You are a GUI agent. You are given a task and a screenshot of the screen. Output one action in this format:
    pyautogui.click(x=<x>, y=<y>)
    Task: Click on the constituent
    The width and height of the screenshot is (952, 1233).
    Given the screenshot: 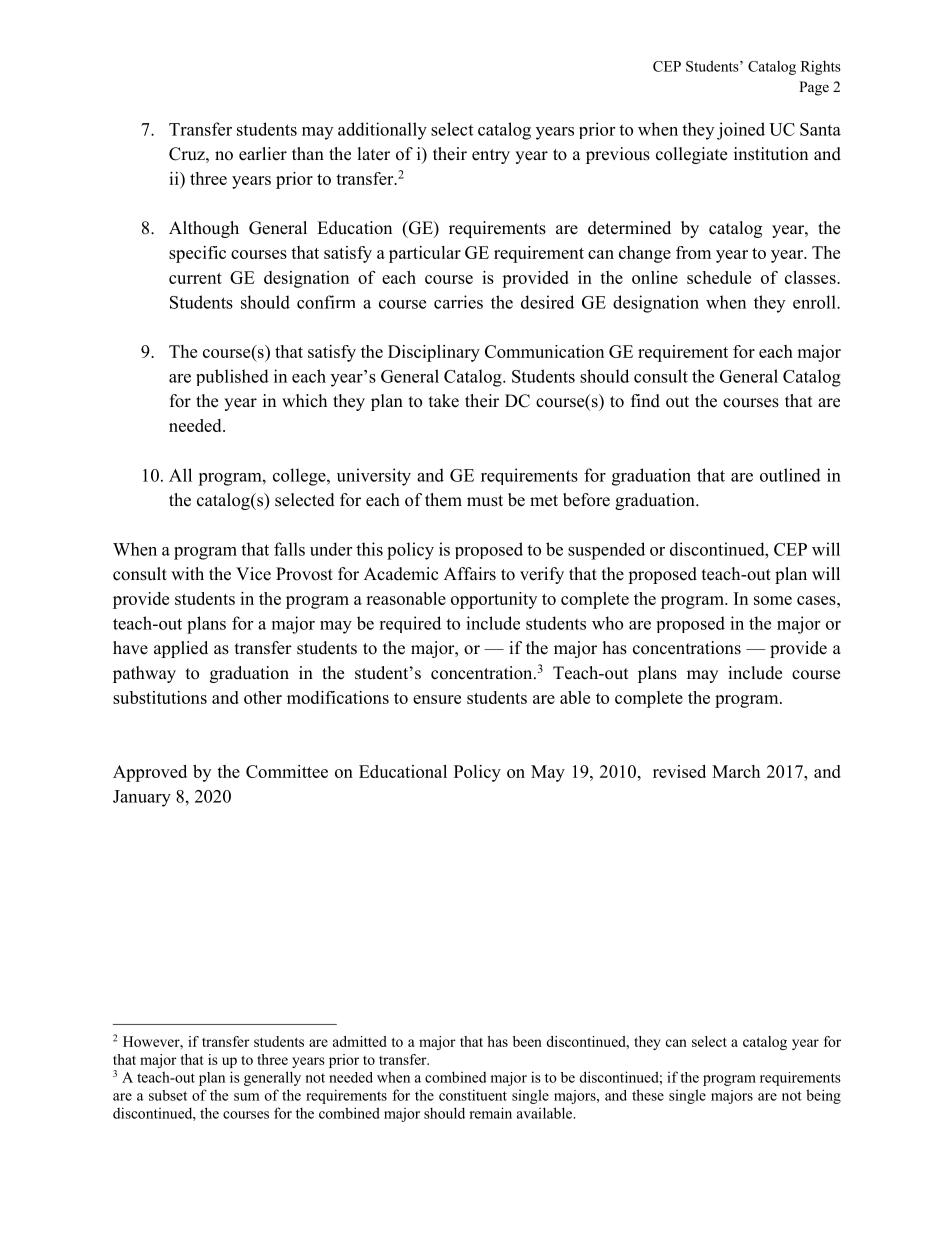 What is the action you would take?
    pyautogui.click(x=473, y=1095)
